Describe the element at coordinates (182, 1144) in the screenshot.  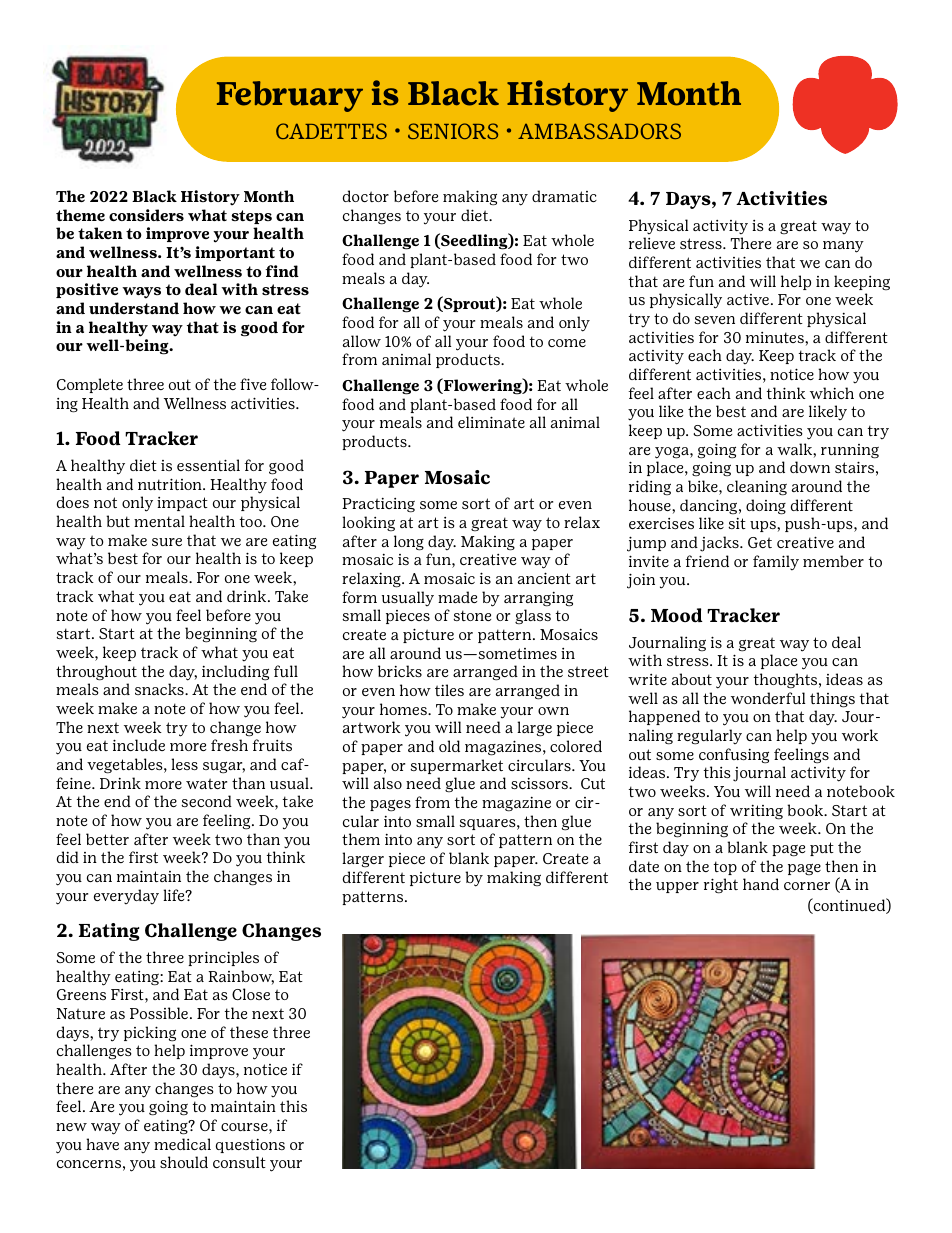
I see `medical` at that location.
